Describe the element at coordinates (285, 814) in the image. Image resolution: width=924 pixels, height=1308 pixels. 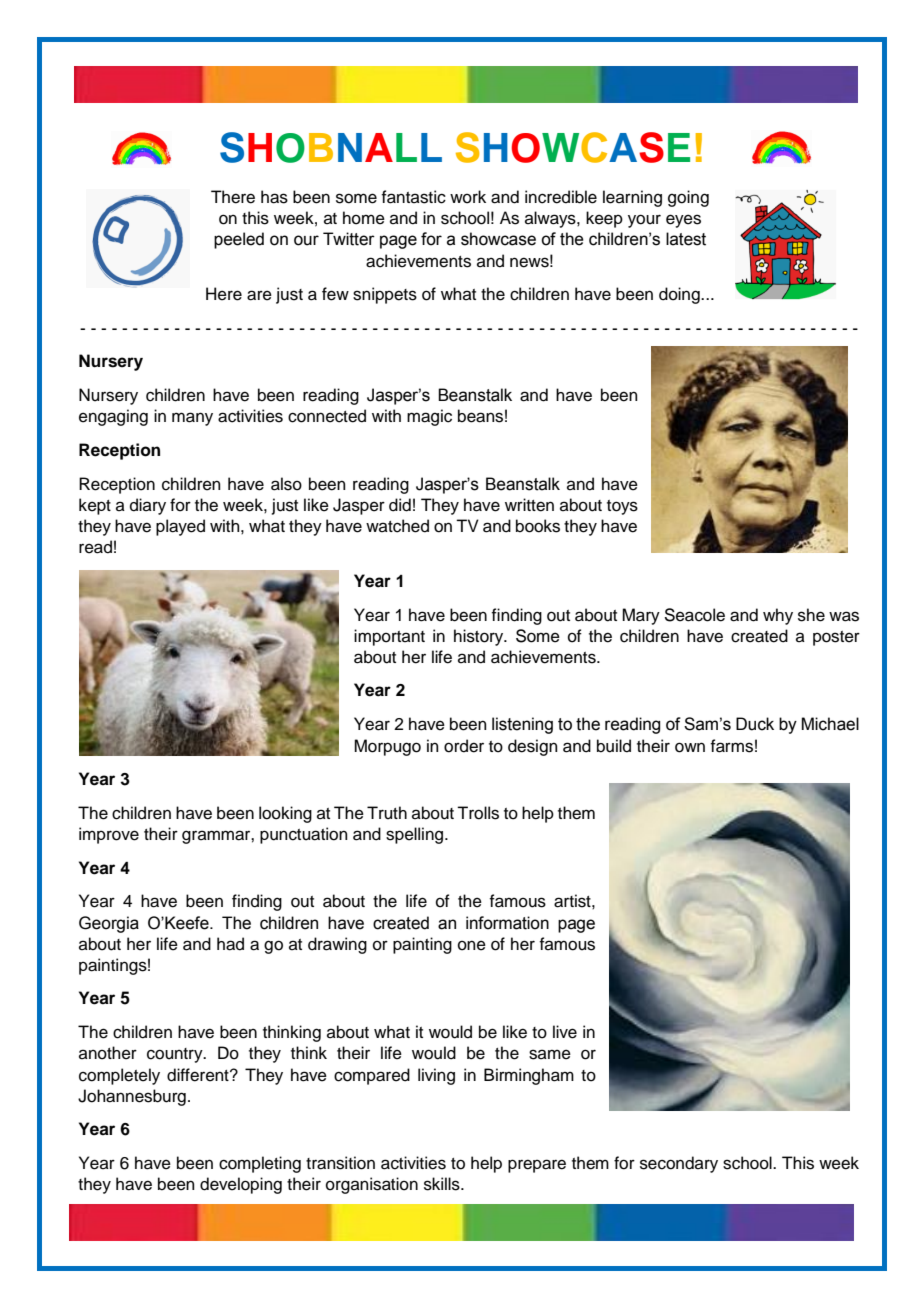
I see `looking` at that location.
